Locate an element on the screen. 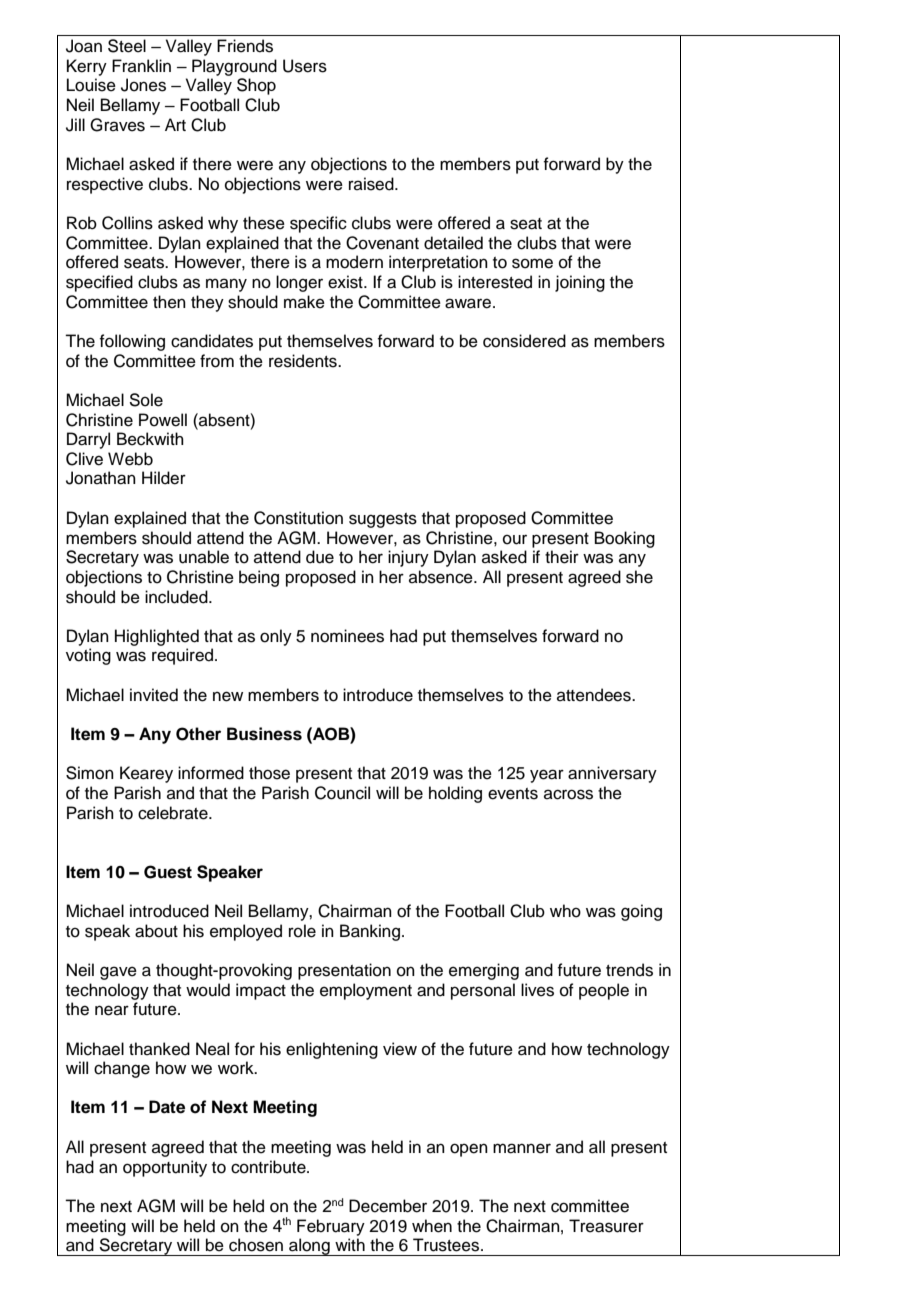 This screenshot has width=924, height=1308. Jones is located at coordinates (143, 85).
